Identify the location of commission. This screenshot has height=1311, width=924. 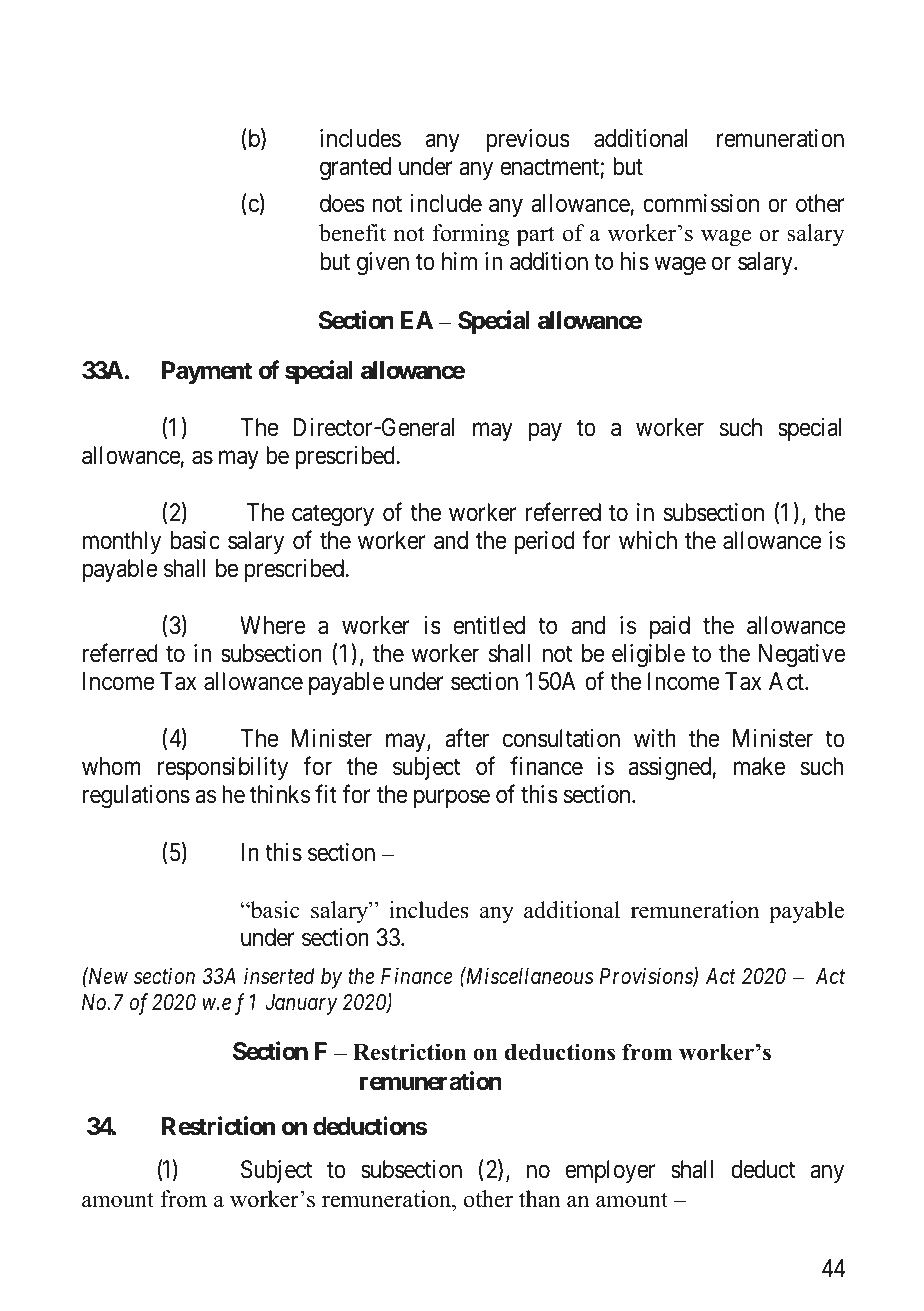
(701, 203).
